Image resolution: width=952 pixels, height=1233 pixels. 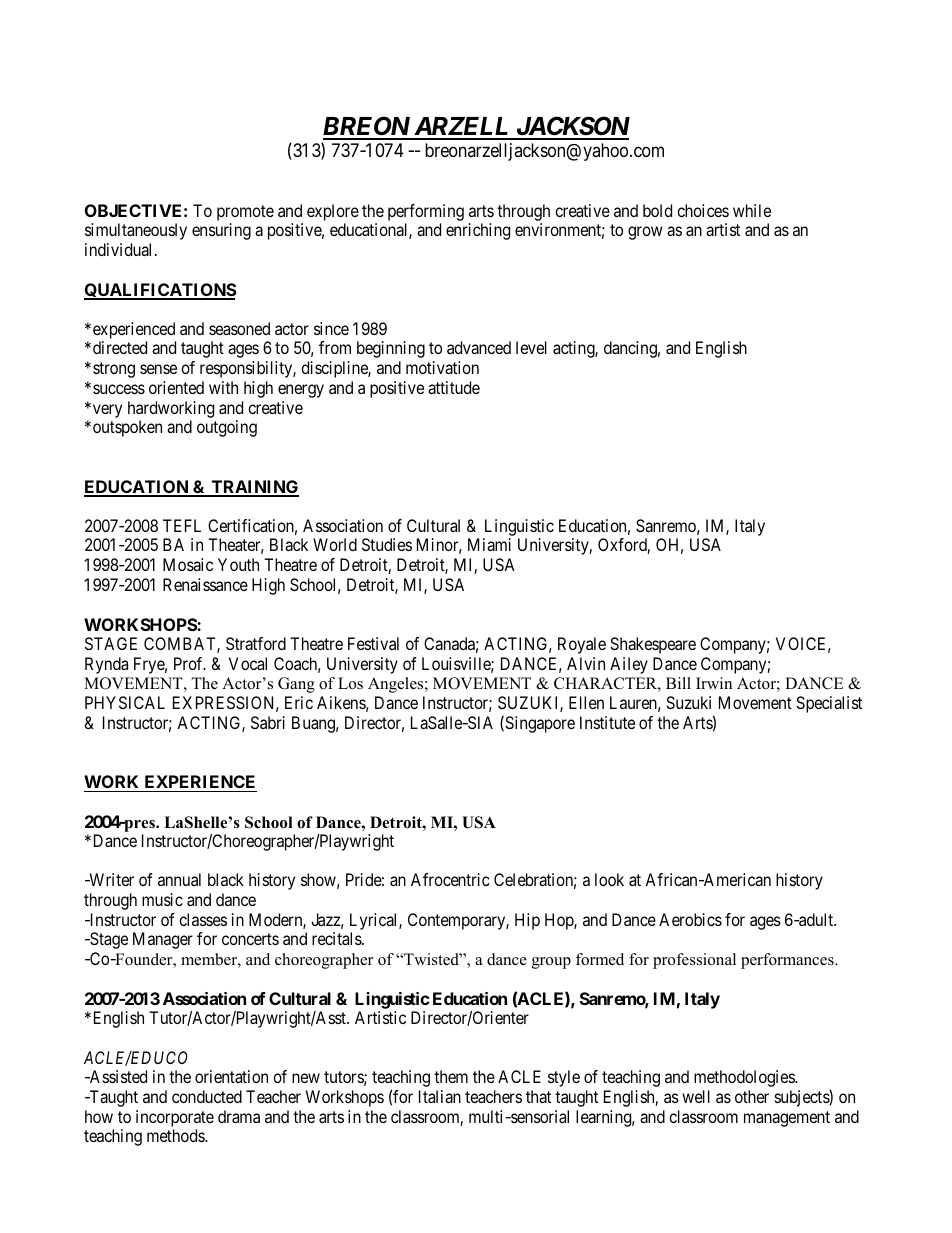 What do you see at coordinates (454, 387) in the page?
I see `attitude` at bounding box center [454, 387].
